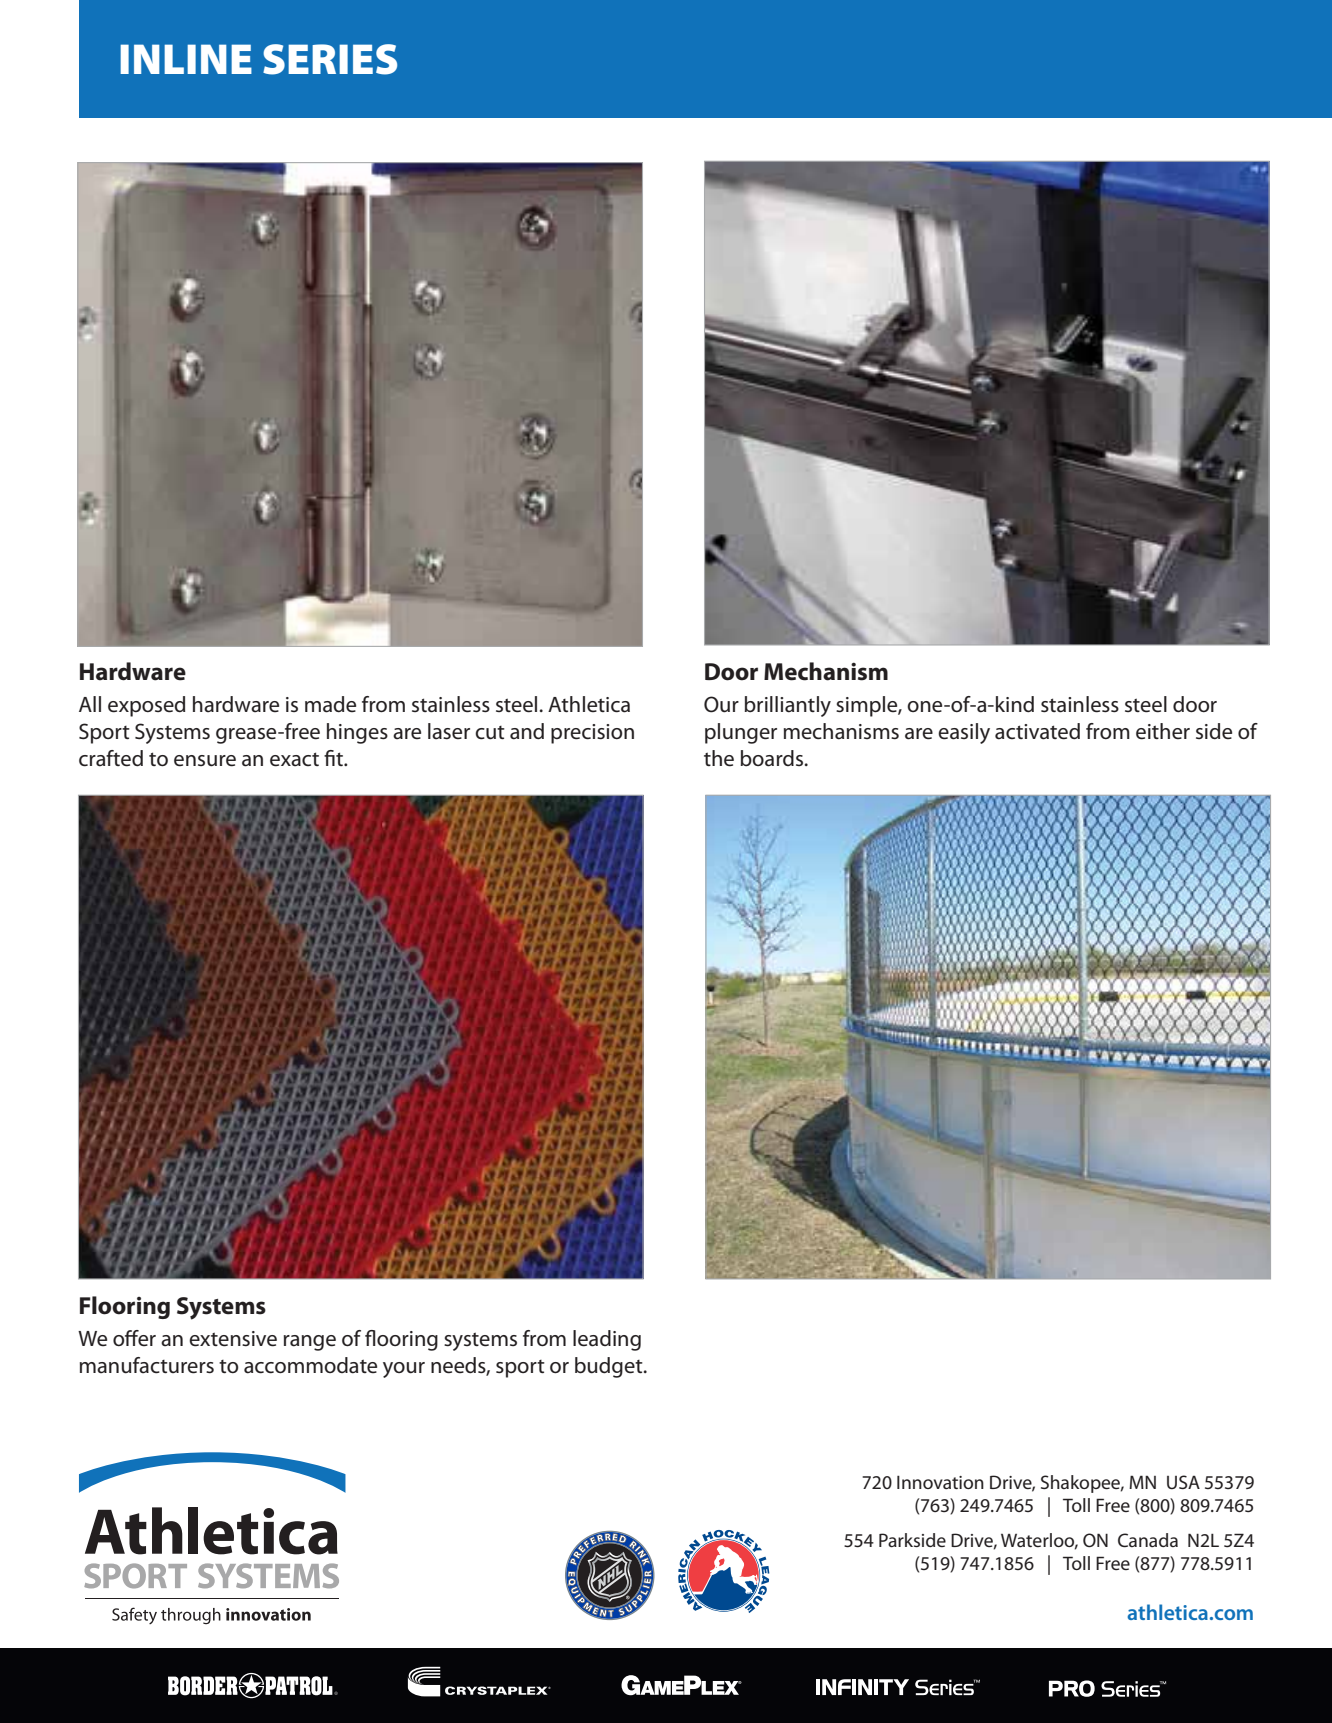 The width and height of the screenshot is (1332, 1723). Describe the element at coordinates (147, 1365) in the screenshot. I see `manufacturers` at that location.
